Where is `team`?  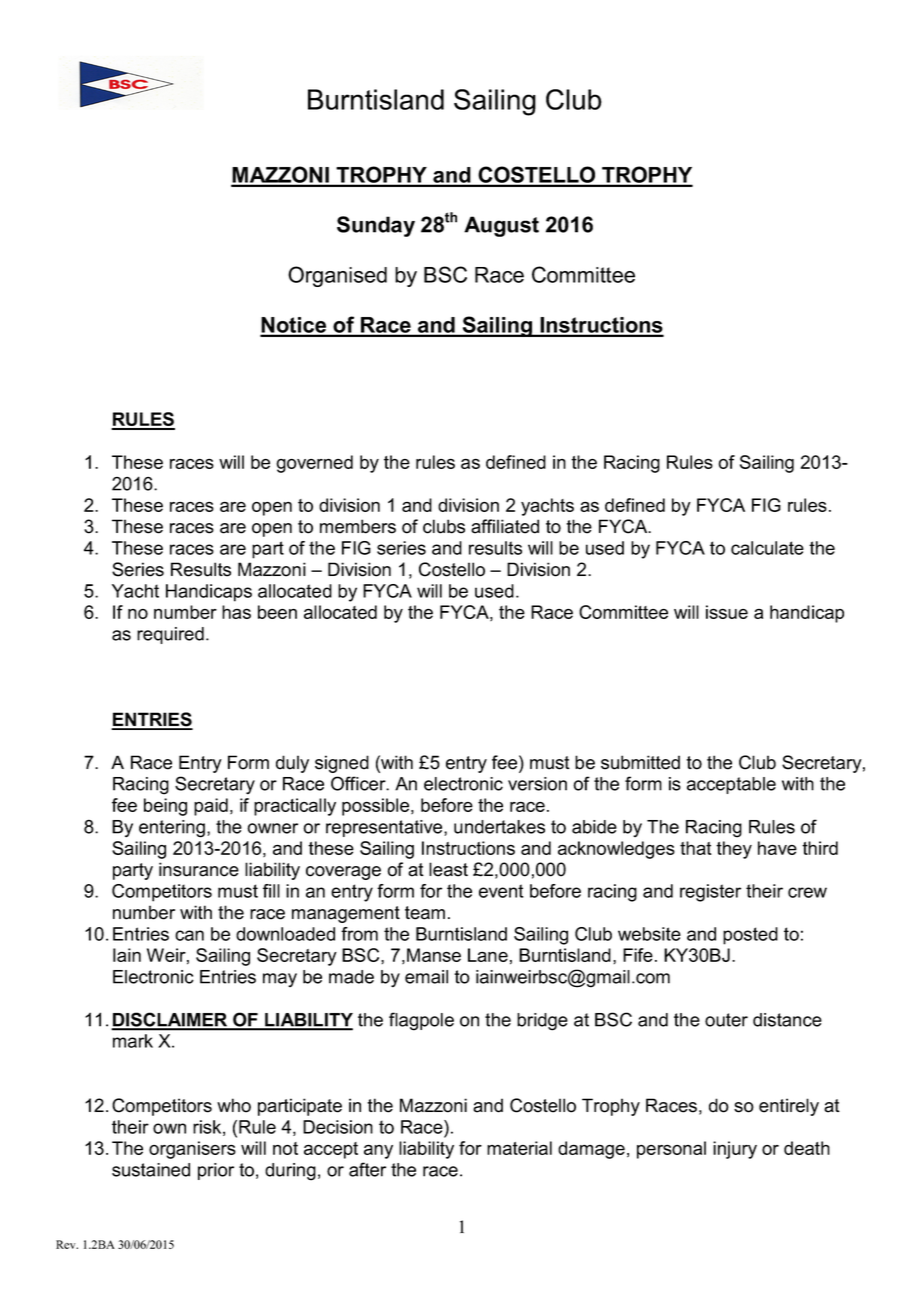
team is located at coordinates (425, 913).
